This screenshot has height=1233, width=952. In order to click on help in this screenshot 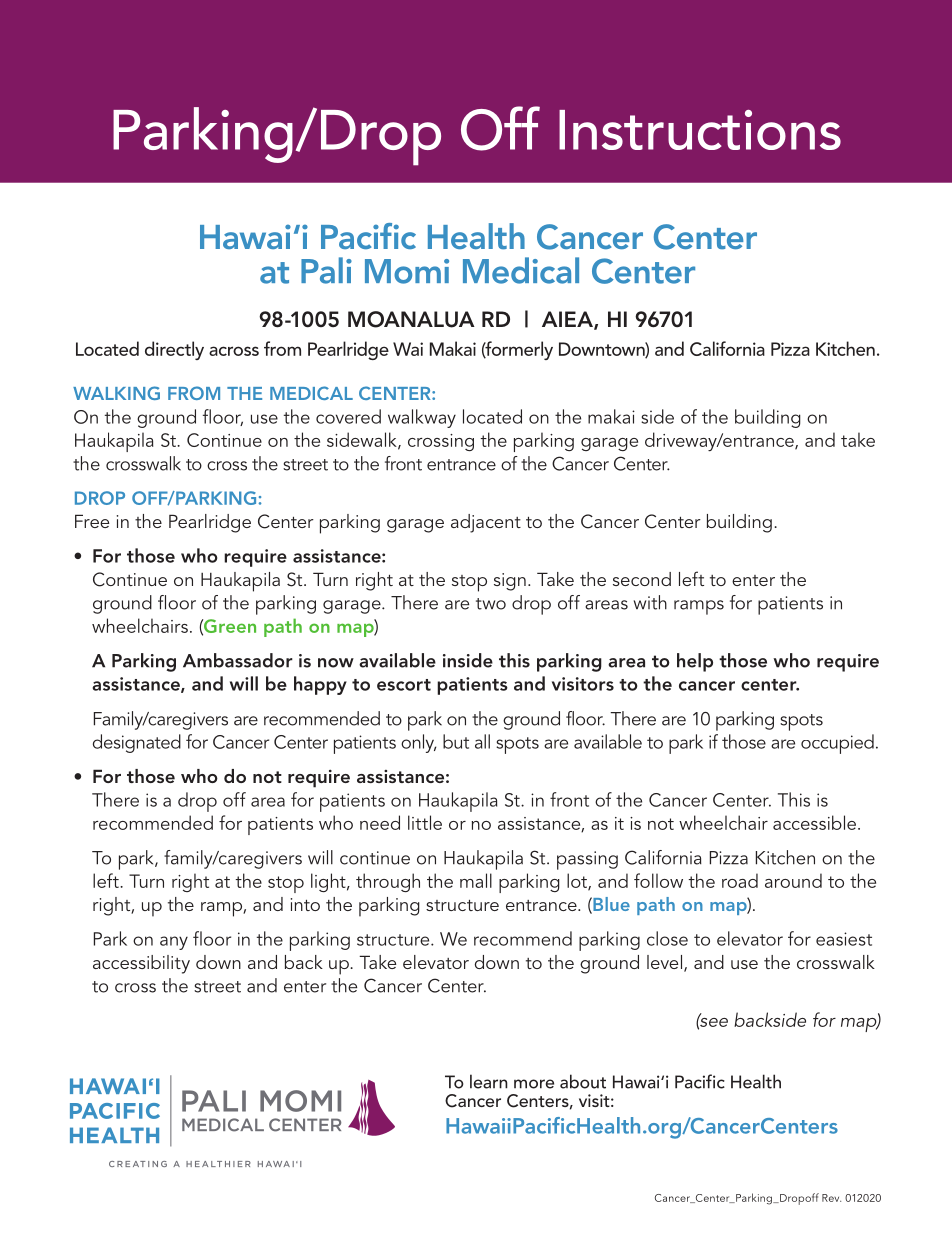, I will do `click(695, 662)`.
